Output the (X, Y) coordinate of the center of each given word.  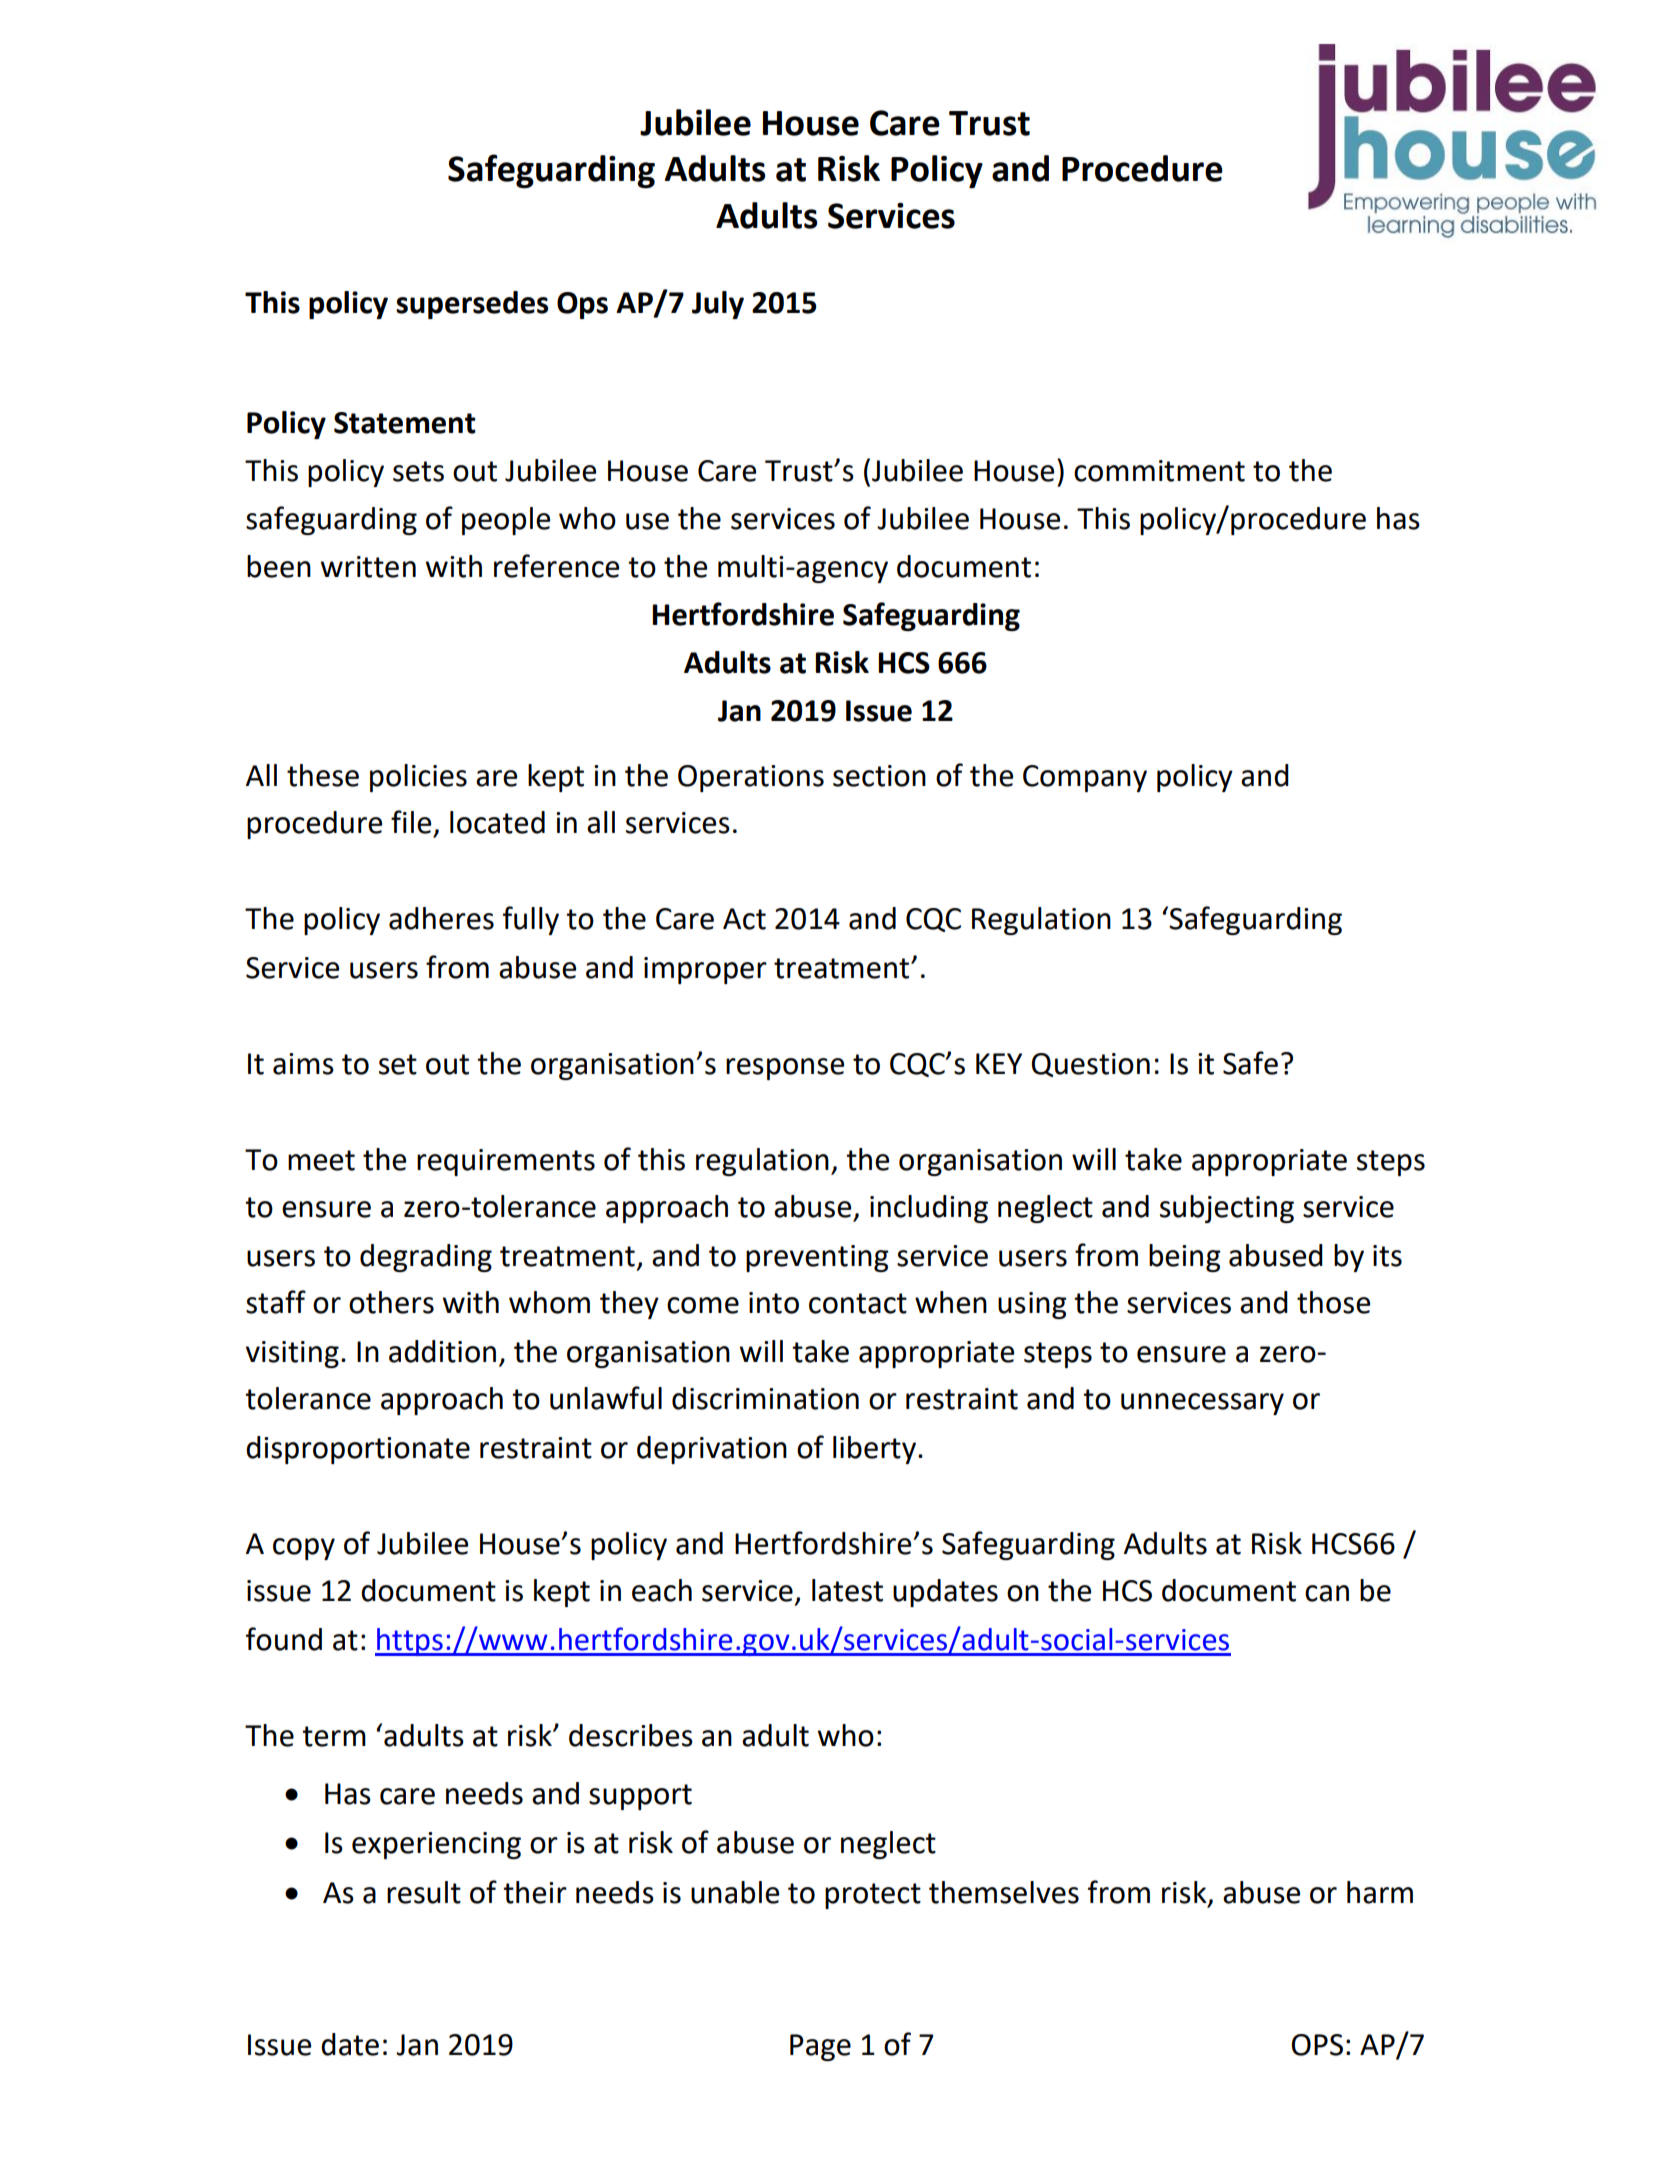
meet (321, 1160)
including (929, 1209)
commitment (1159, 471)
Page (820, 2047)
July (718, 305)
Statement (405, 423)
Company (1085, 778)
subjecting (1227, 1209)
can (1327, 1593)
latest (847, 1590)
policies (418, 778)
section (879, 776)
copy (304, 1549)
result (424, 1892)
